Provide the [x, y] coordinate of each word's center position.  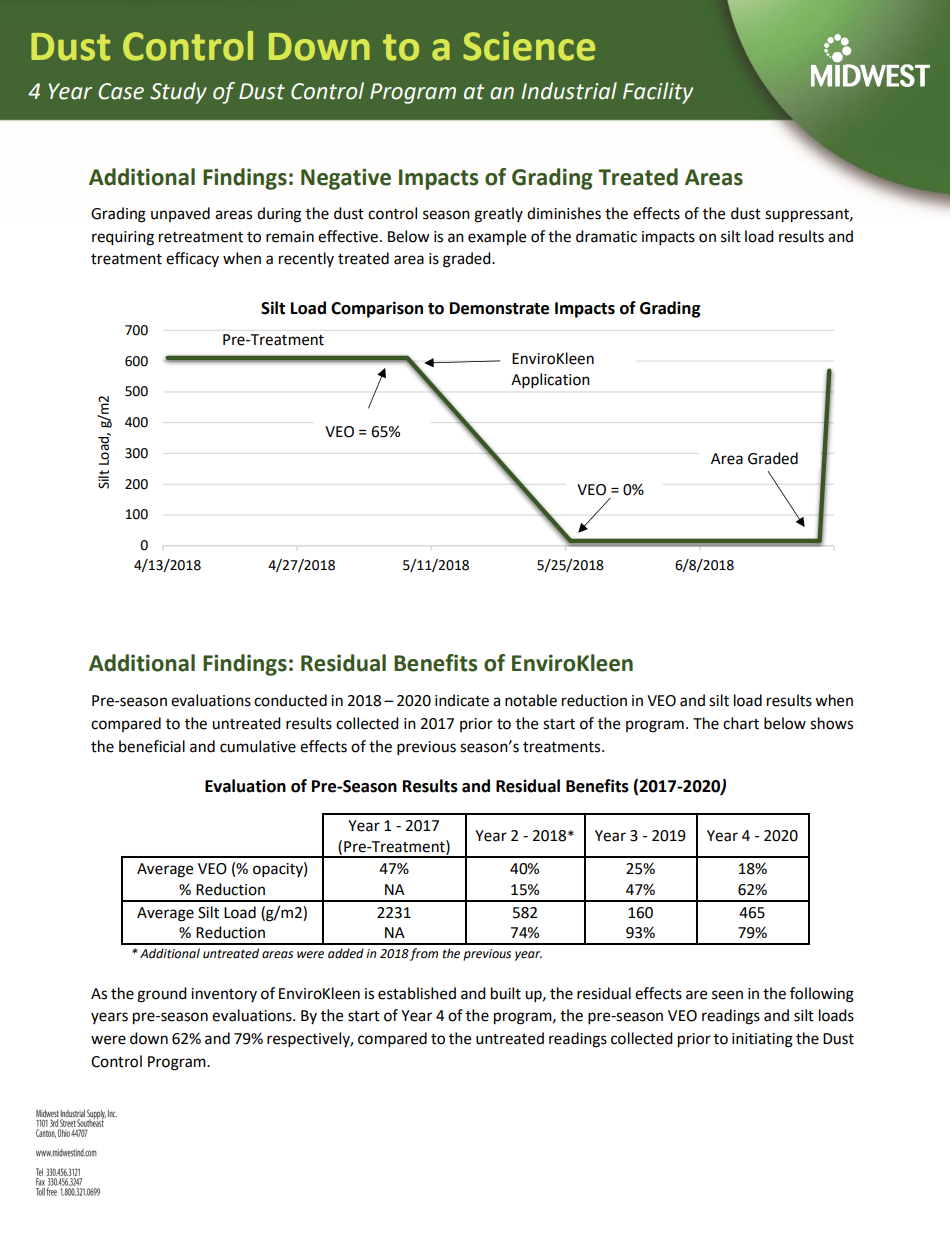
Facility [658, 93]
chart [741, 723]
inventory [224, 995]
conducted [290, 700]
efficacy [192, 259]
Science [529, 46]
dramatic [606, 236]
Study [178, 93]
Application [550, 381]
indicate [462, 700]
